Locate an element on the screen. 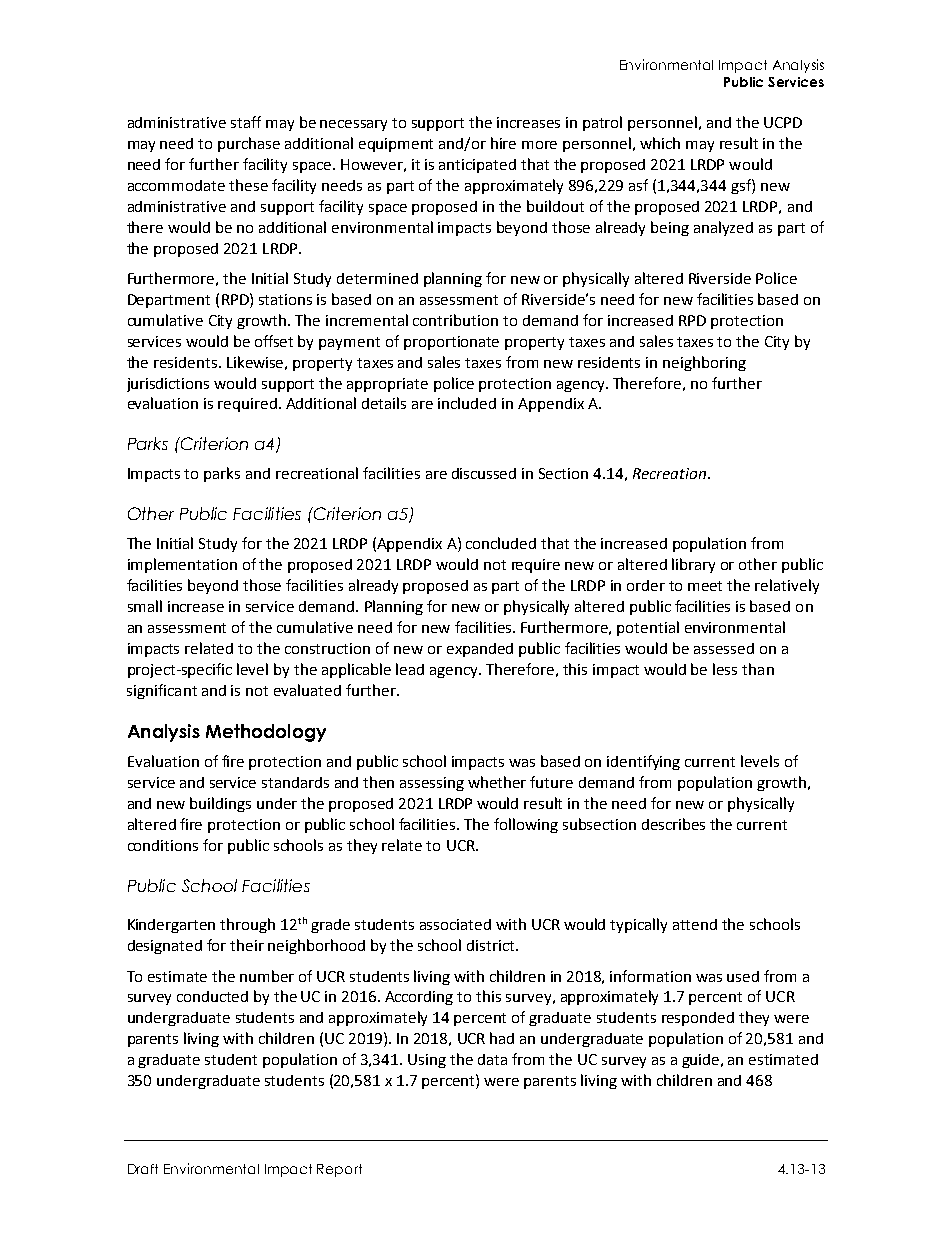 The height and width of the screenshot is (1233, 952). purchase is located at coordinates (249, 144).
